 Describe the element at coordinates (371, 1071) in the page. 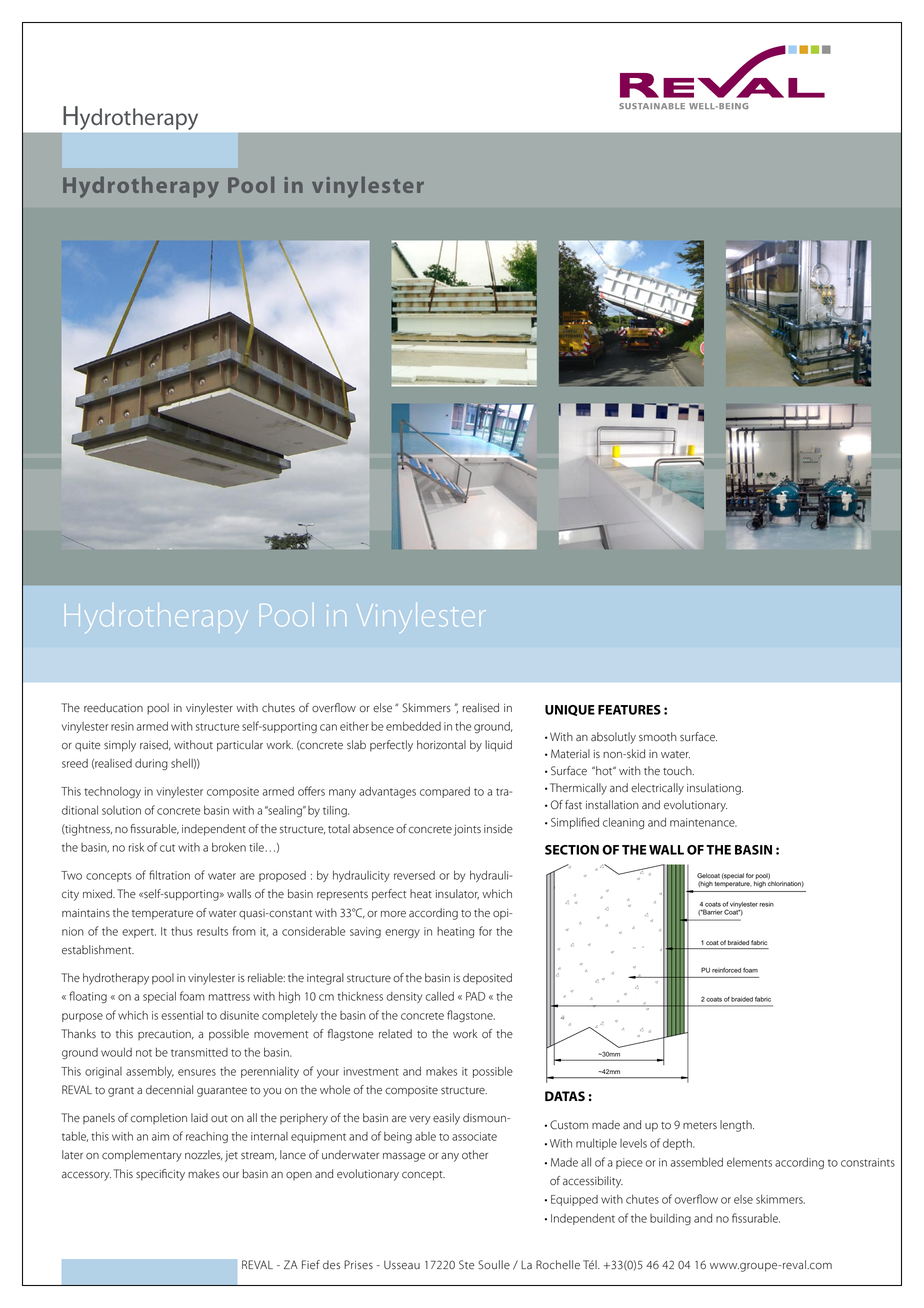

I see `investment` at that location.
